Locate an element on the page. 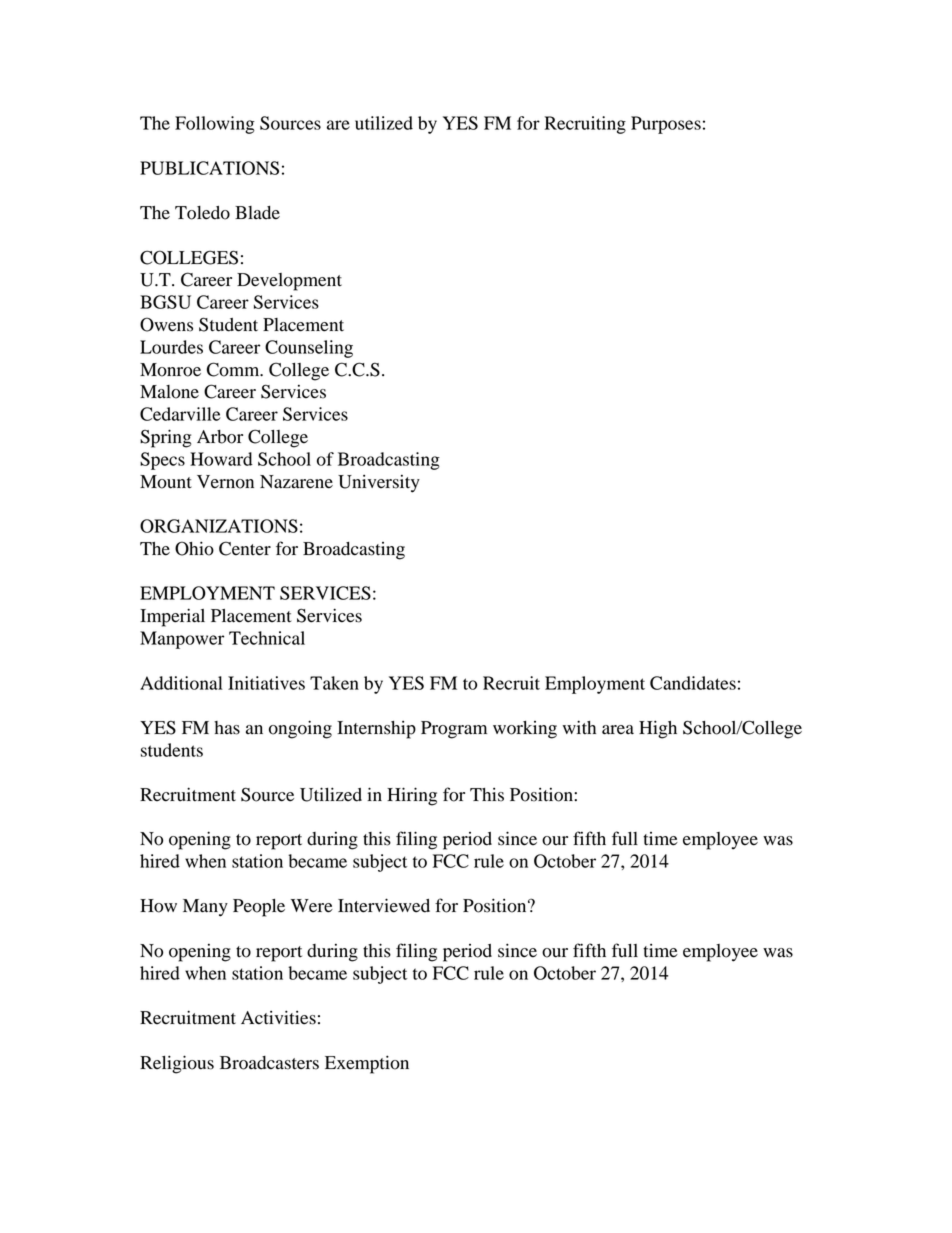 This image has width=952, height=1233. Blade is located at coordinates (257, 213).
